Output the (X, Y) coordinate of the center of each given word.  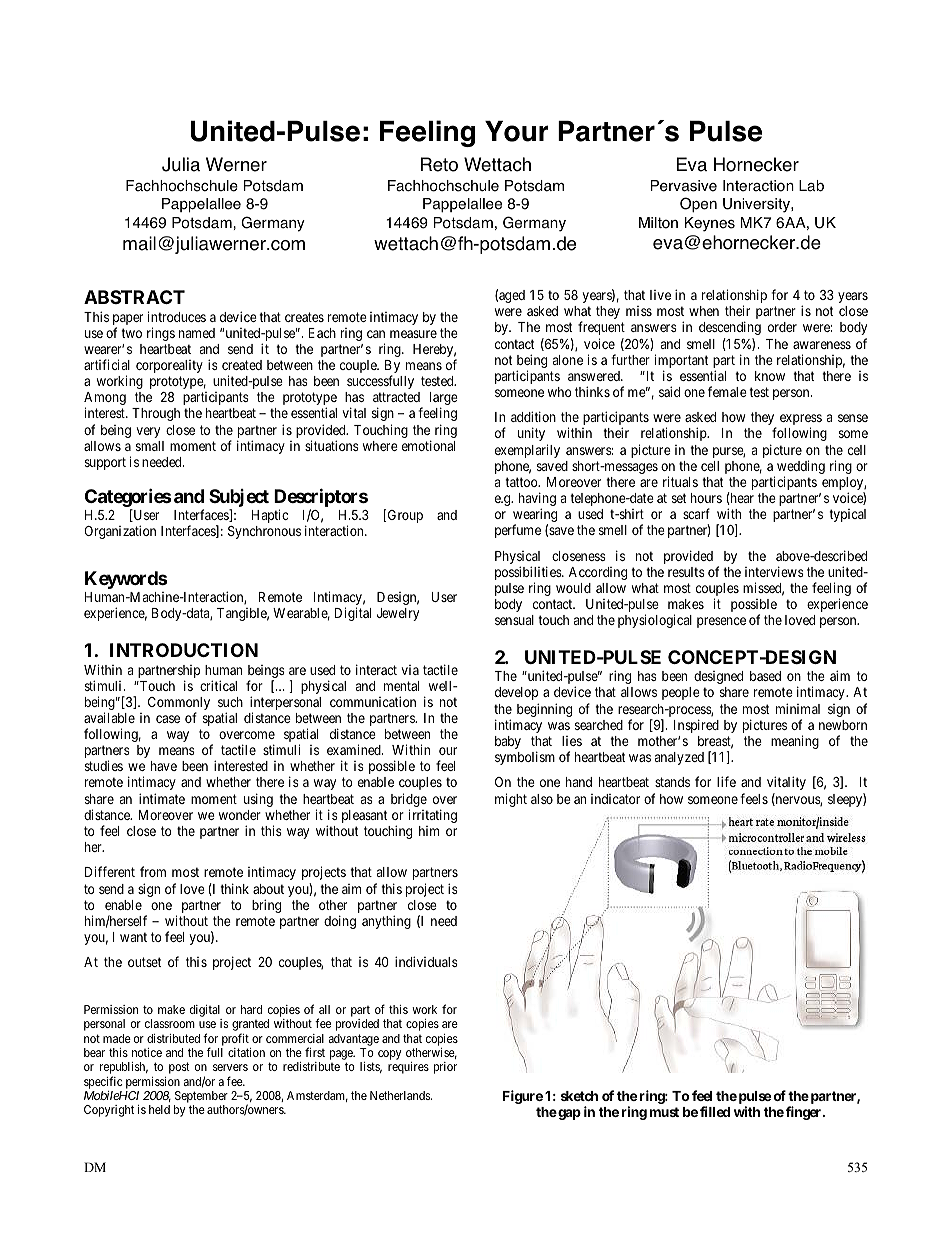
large (444, 400)
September (201, 1097)
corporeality (169, 366)
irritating (433, 816)
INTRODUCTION (184, 650)
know (770, 376)
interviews (774, 571)
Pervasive (684, 186)
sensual (514, 620)
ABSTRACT (134, 297)
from (153, 871)
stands (672, 782)
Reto (439, 164)
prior (445, 1068)
